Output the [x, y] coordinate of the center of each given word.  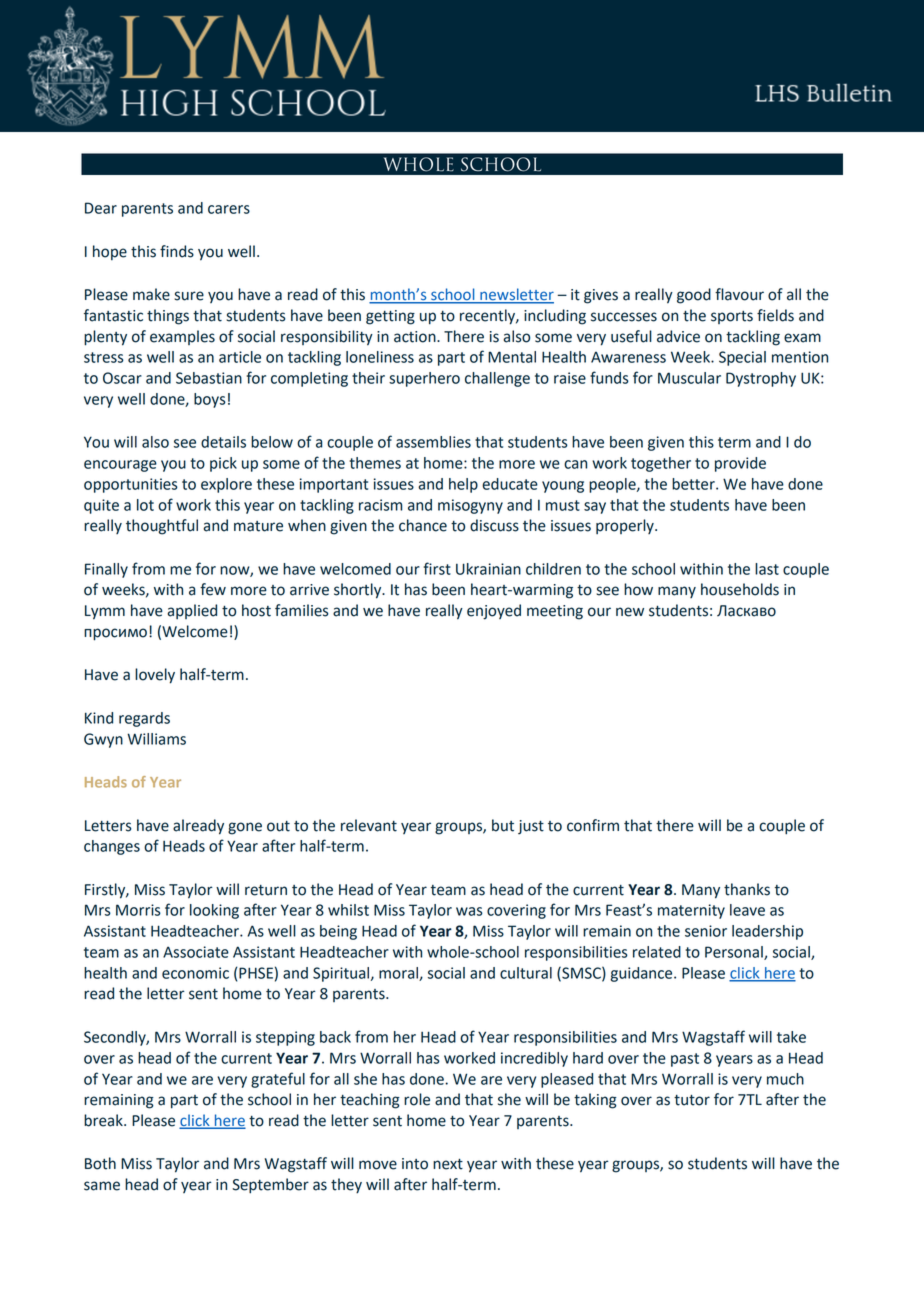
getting [390, 317]
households [740, 589]
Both [100, 1163]
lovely [155, 676]
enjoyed [494, 612]
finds [177, 251]
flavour [739, 294]
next [448, 1164]
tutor [692, 1100]
